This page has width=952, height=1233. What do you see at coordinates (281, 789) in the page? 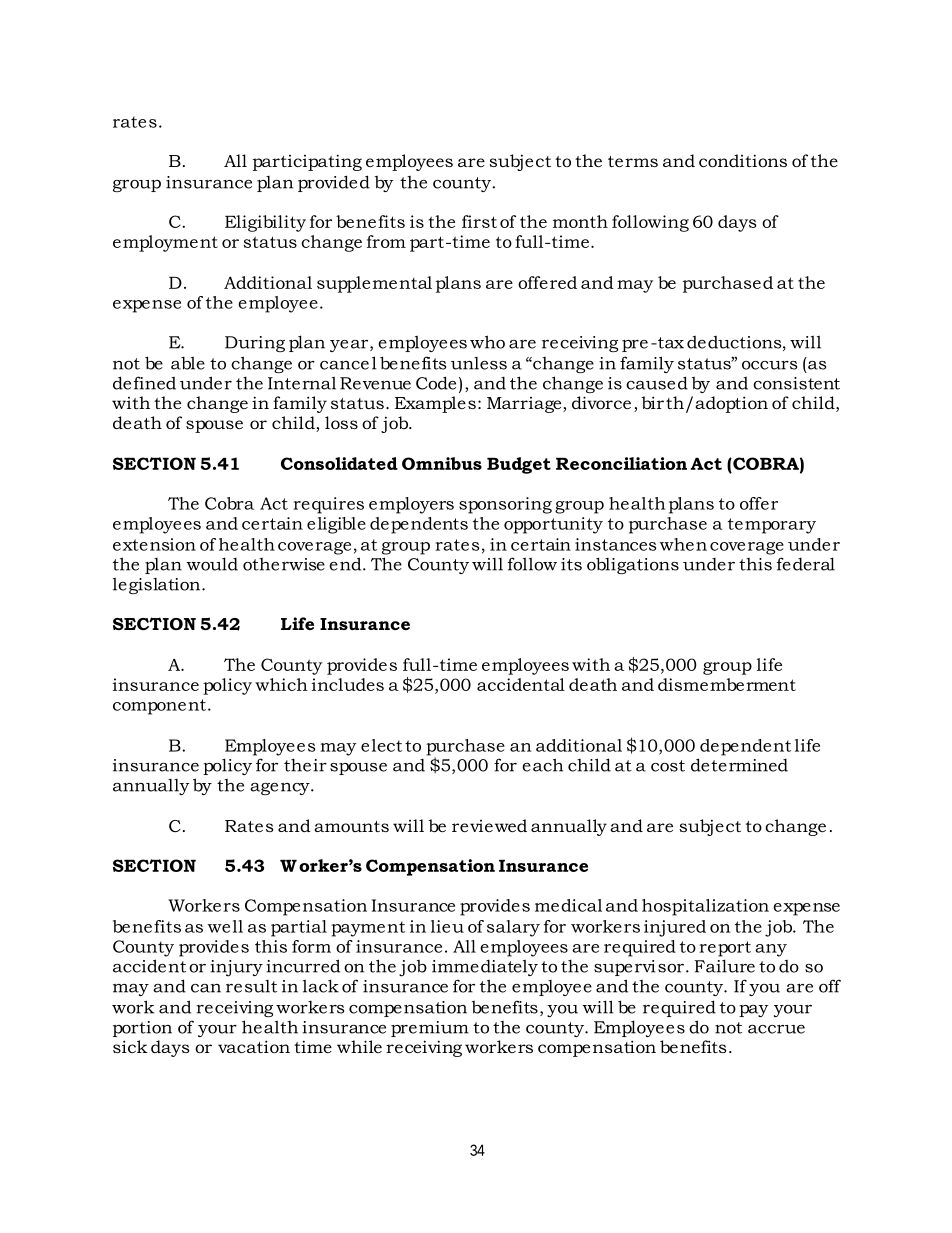
I see `agency` at bounding box center [281, 789].
